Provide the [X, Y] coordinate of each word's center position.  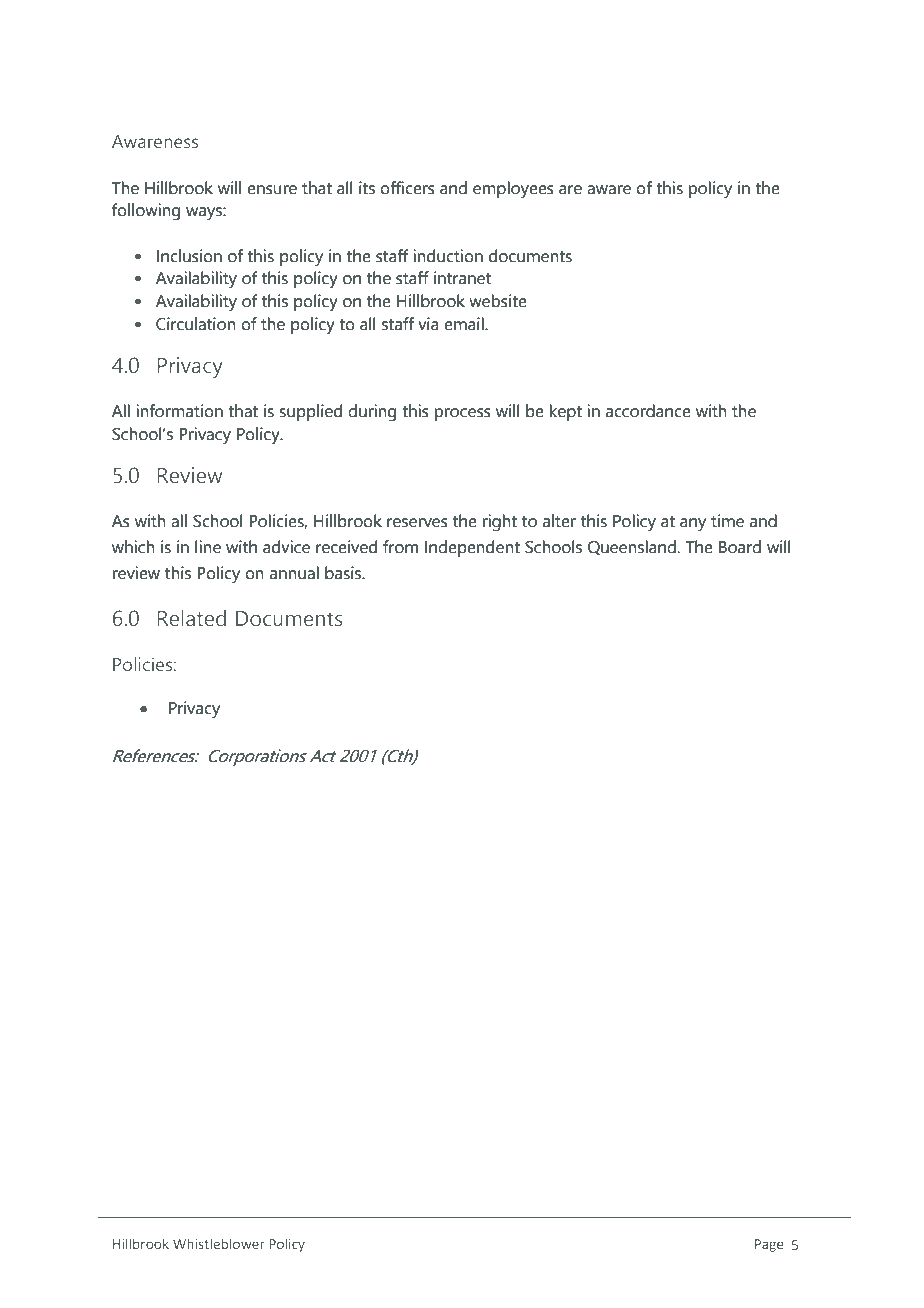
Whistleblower [219, 1243]
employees [513, 190]
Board [740, 547]
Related [191, 618]
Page [769, 1245]
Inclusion [189, 256]
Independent [472, 548]
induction [448, 256]
